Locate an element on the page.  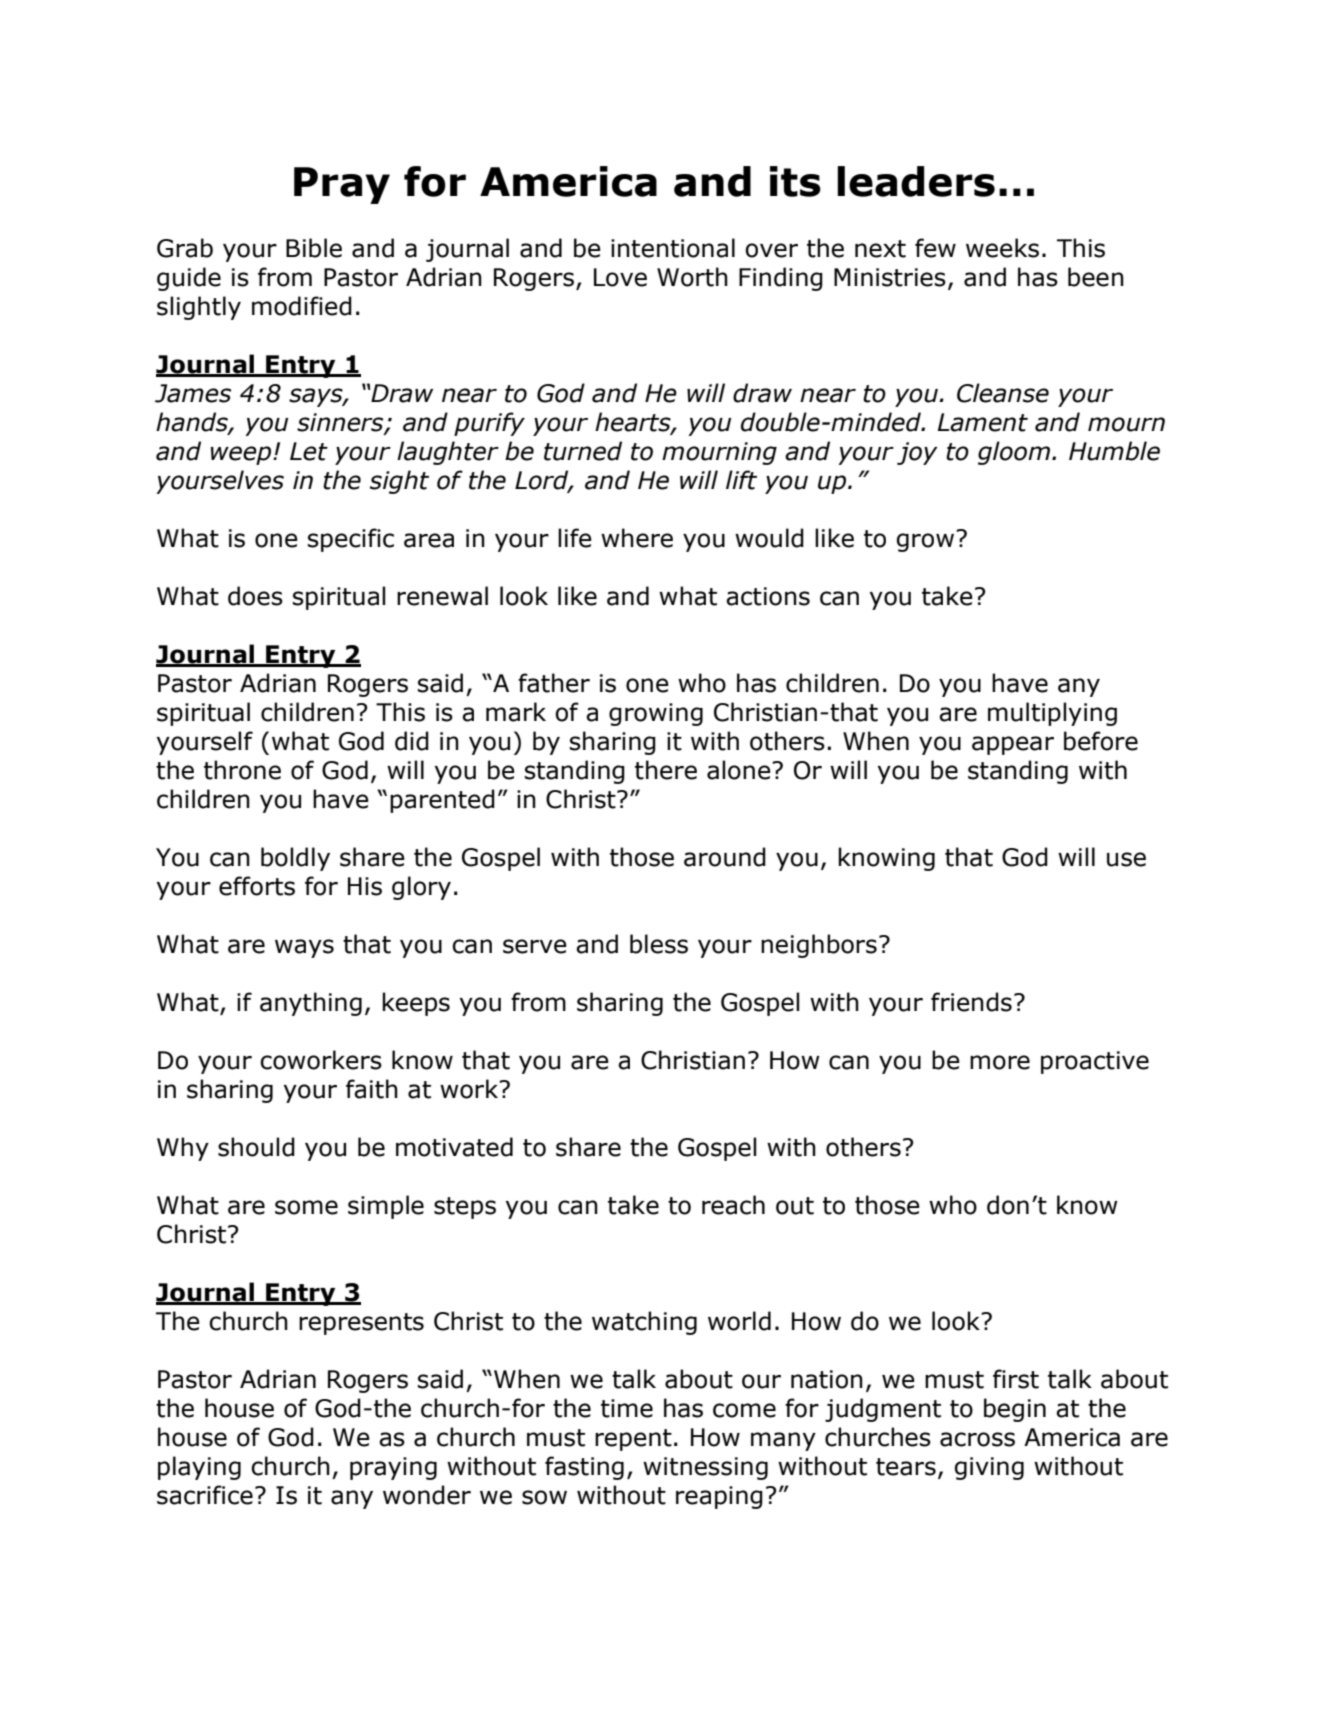
giving is located at coordinates (989, 1468).
